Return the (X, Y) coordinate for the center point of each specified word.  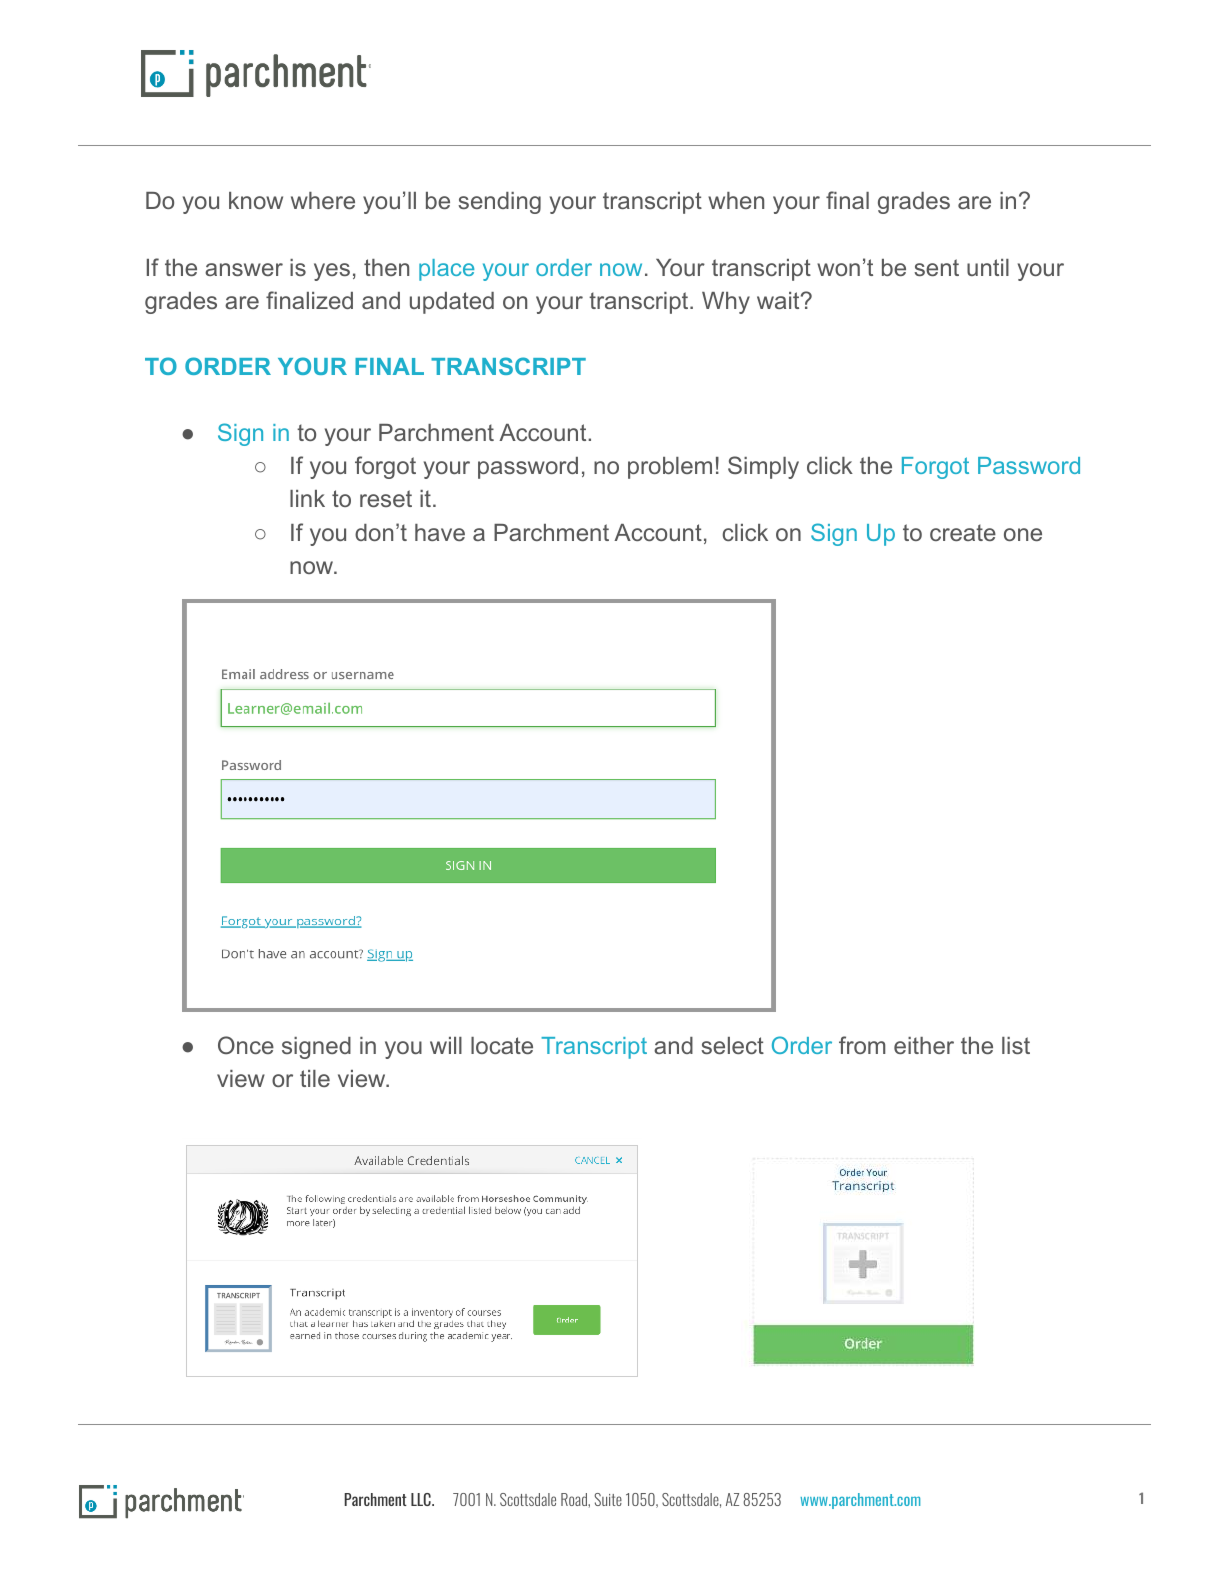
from (862, 1045)
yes (332, 272)
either (924, 1045)
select (732, 1045)
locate (502, 1045)
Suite (608, 1499)
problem (670, 468)
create (963, 532)
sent (936, 267)
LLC (422, 1499)
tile (315, 1078)
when (736, 200)
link (307, 498)
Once (246, 1045)
